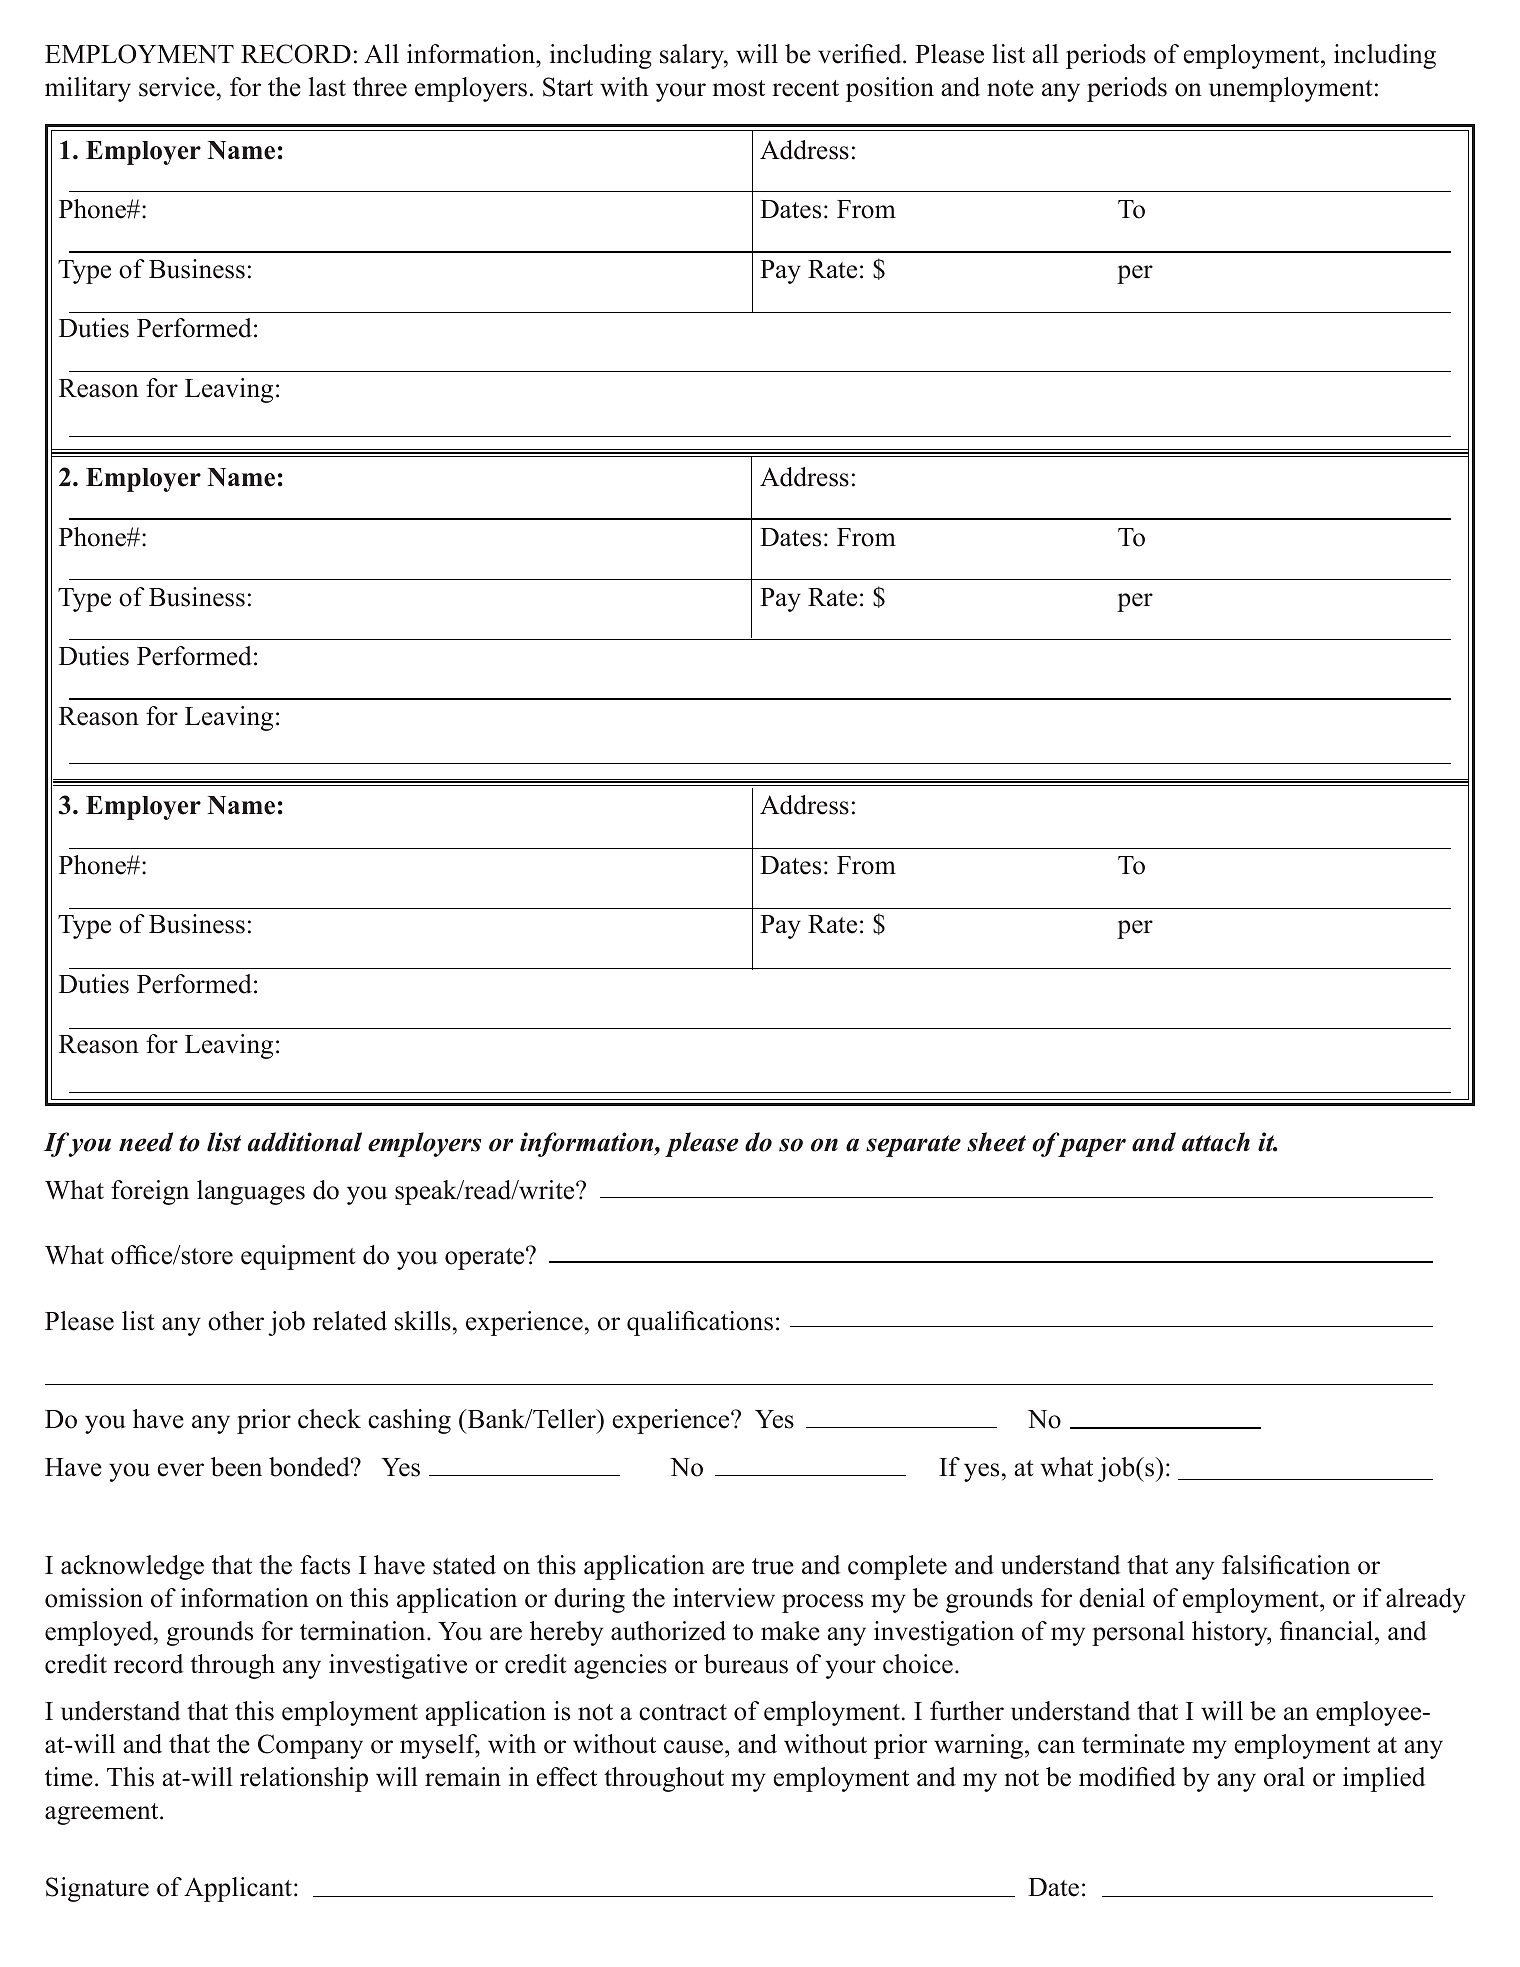 This page has height=1967, width=1520. I want to click on service, so click(177, 87).
